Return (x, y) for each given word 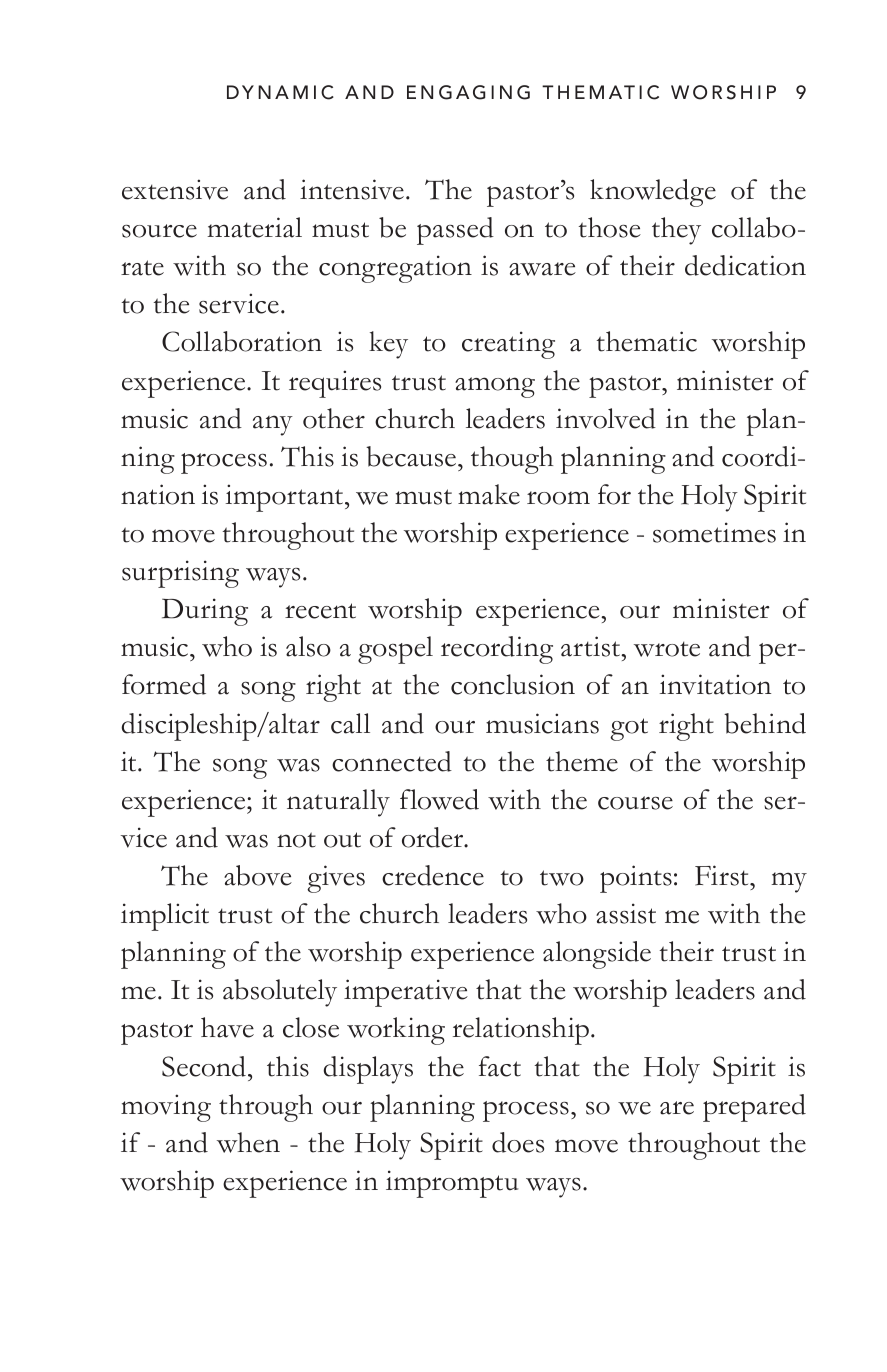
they (676, 231)
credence (433, 875)
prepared (754, 1108)
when (248, 1142)
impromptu (452, 1184)
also (308, 646)
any (273, 425)
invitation (715, 684)
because (412, 456)
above (258, 875)
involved (606, 418)
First (723, 875)
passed (455, 231)
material (254, 227)
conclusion (513, 684)
